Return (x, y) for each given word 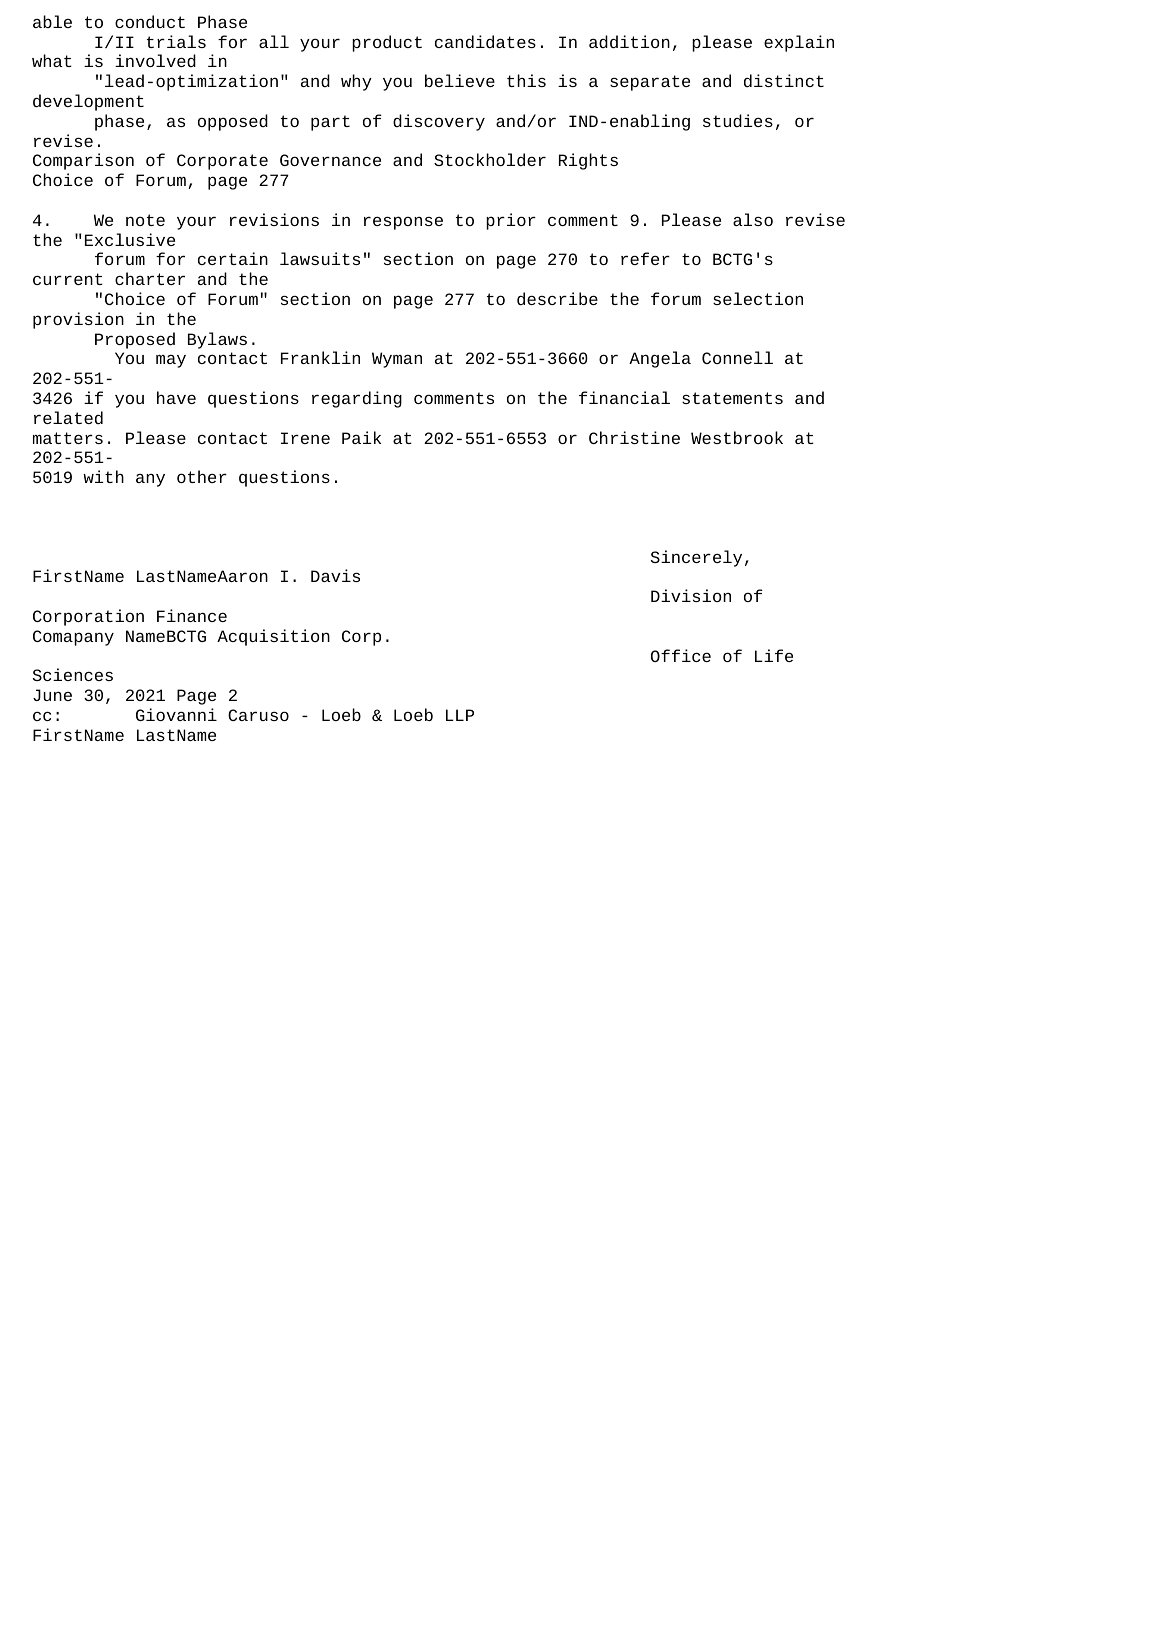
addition (629, 42)
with (103, 476)
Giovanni (176, 714)
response (403, 223)
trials (176, 41)
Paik (361, 437)
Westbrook (737, 437)
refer (645, 258)
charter (150, 278)
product (387, 43)
